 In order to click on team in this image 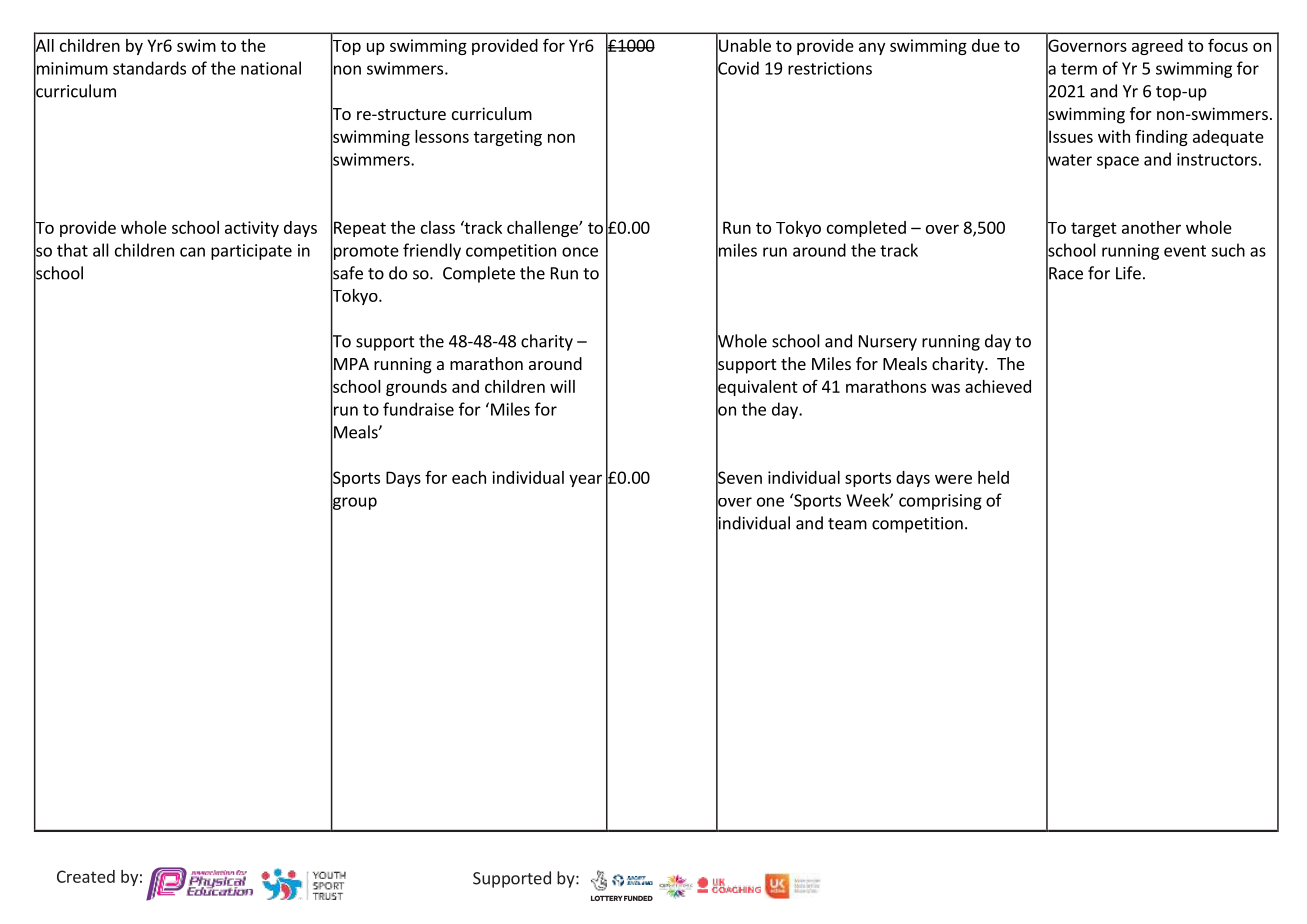, I will do `click(847, 524)`.
